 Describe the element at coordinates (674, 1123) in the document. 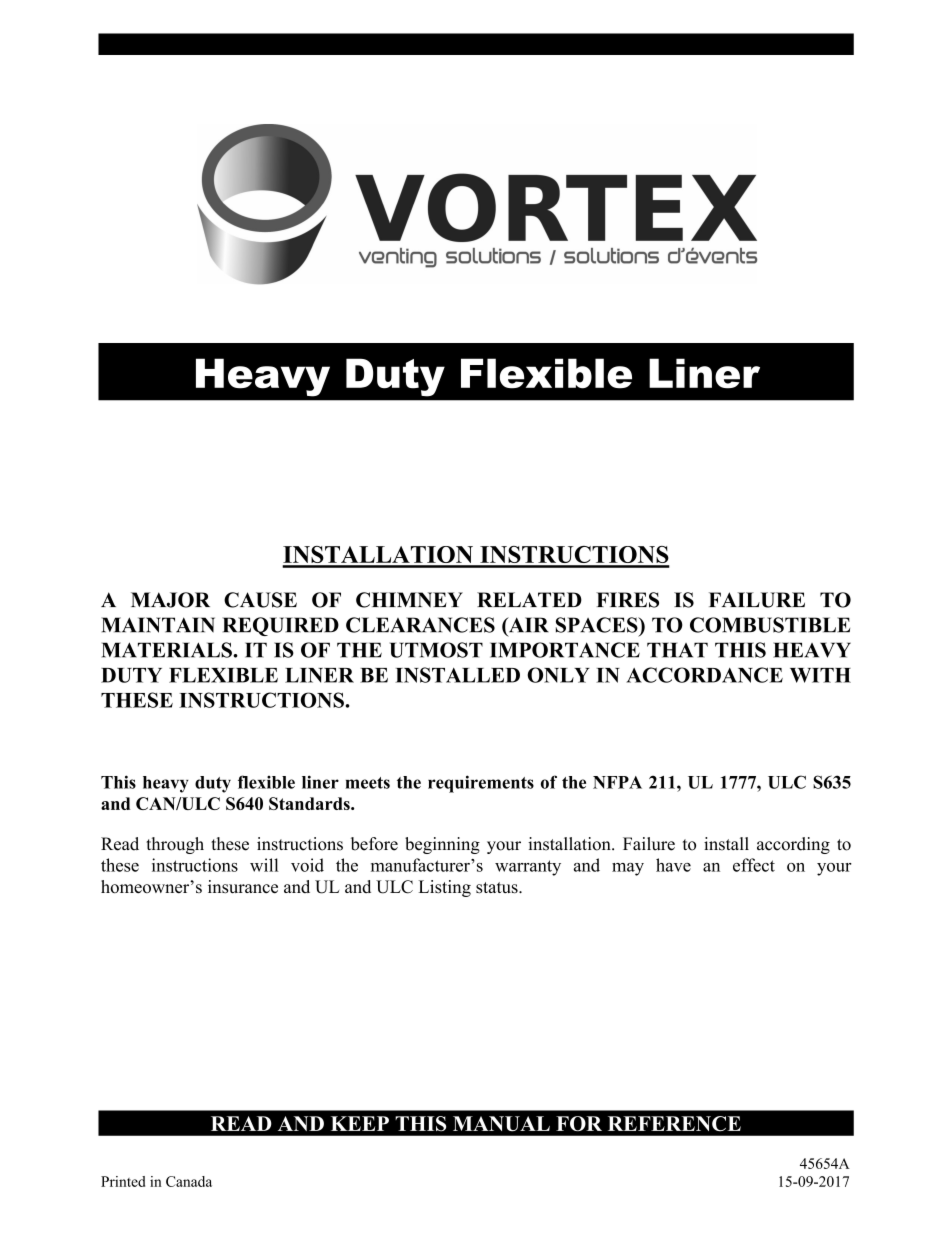

I see `REFERENCE` at that location.
